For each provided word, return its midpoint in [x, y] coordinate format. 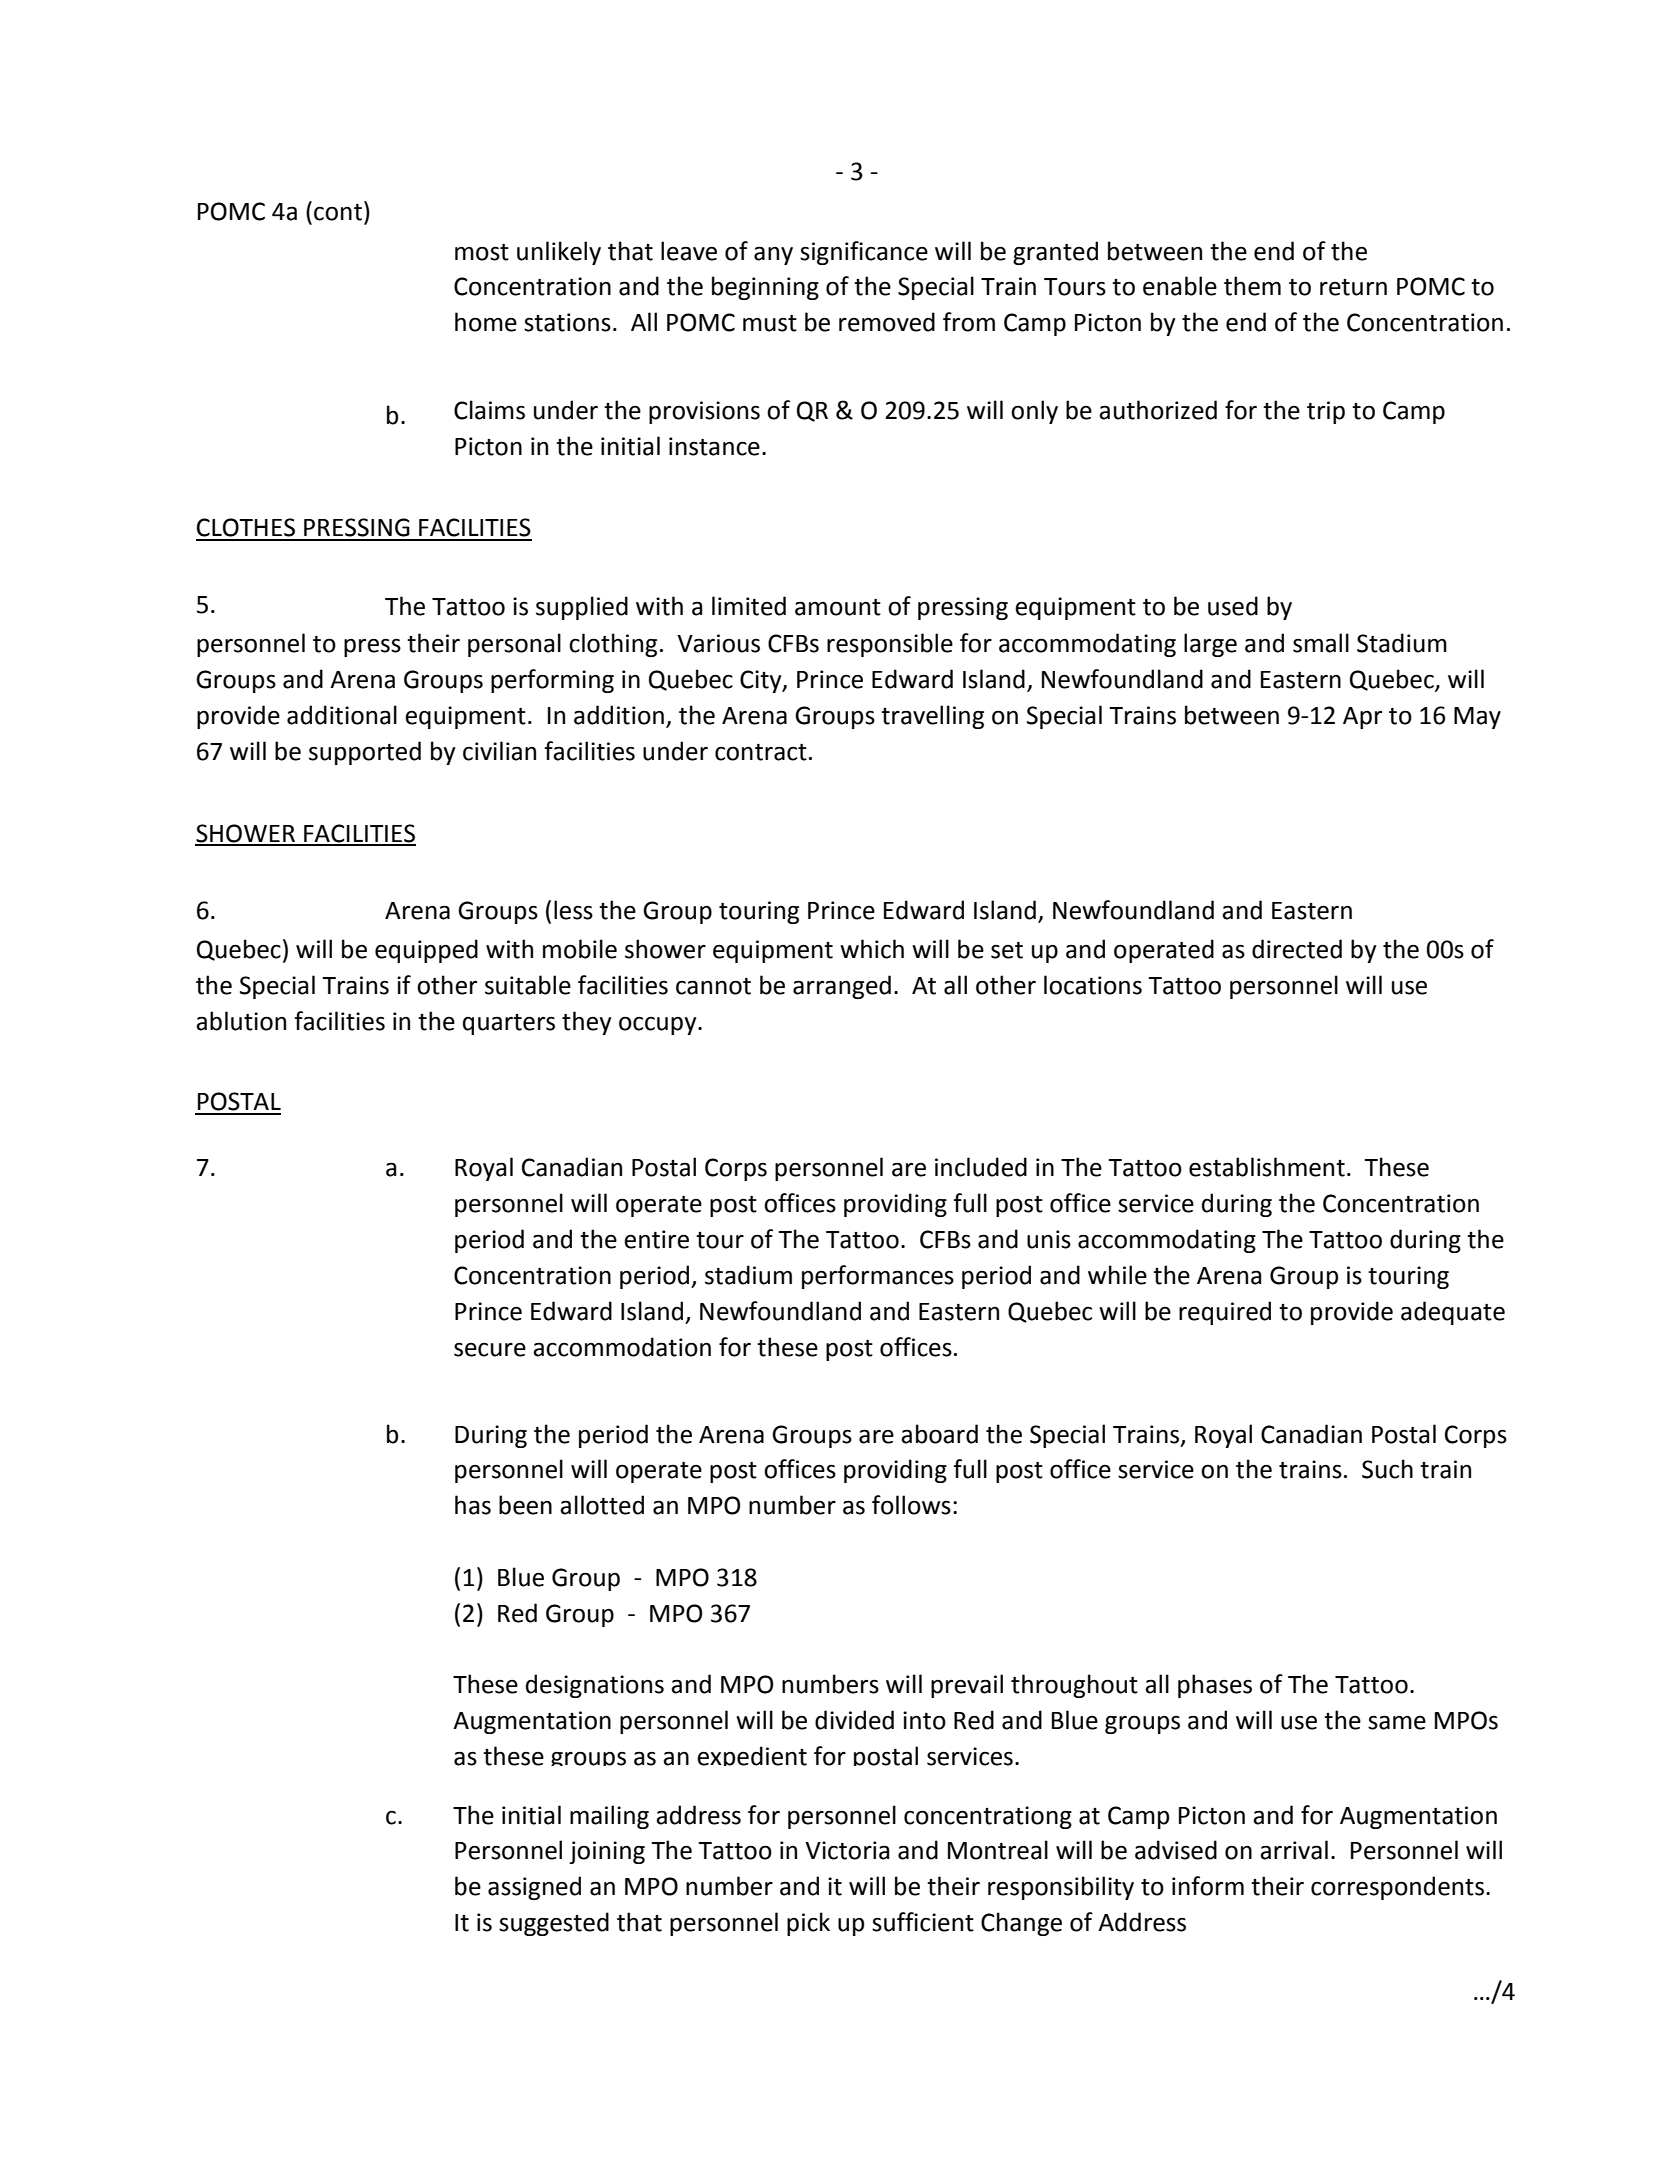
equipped [426, 951]
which [872, 949]
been [525, 1505]
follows [911, 1505]
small [1321, 643]
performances [878, 1277]
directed [1297, 949]
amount [838, 607]
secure [490, 1350]
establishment [1267, 1167]
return [1353, 287]
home [486, 322]
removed [887, 322]
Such [1387, 1469]
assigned [534, 1888]
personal [514, 645]
